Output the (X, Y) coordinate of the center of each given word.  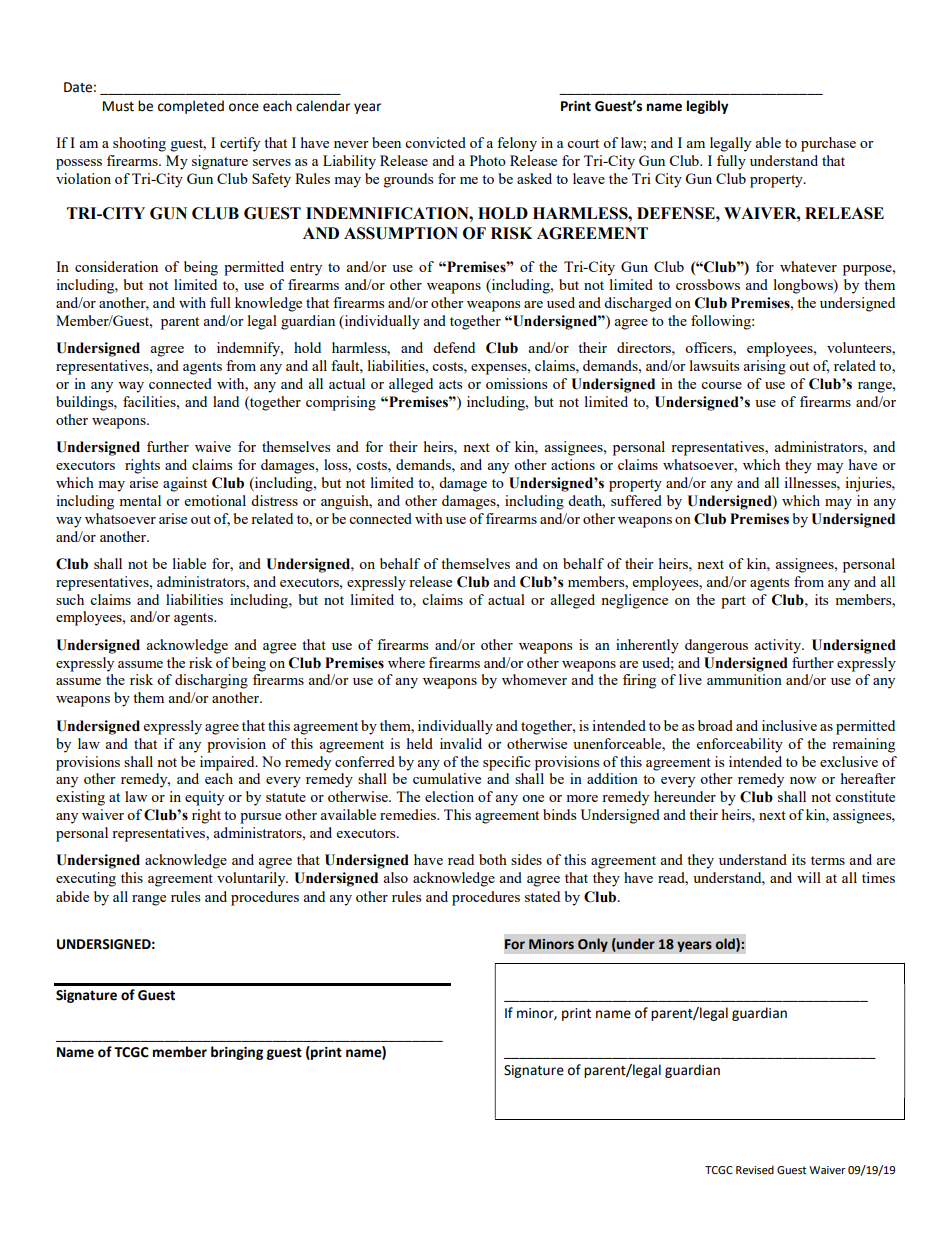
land (226, 401)
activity (779, 646)
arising (764, 367)
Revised (755, 1169)
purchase (828, 144)
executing (86, 879)
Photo (488, 160)
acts (450, 384)
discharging (211, 681)
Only (593, 945)
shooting (139, 144)
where (406, 662)
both (493, 859)
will (809, 877)
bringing (237, 1053)
